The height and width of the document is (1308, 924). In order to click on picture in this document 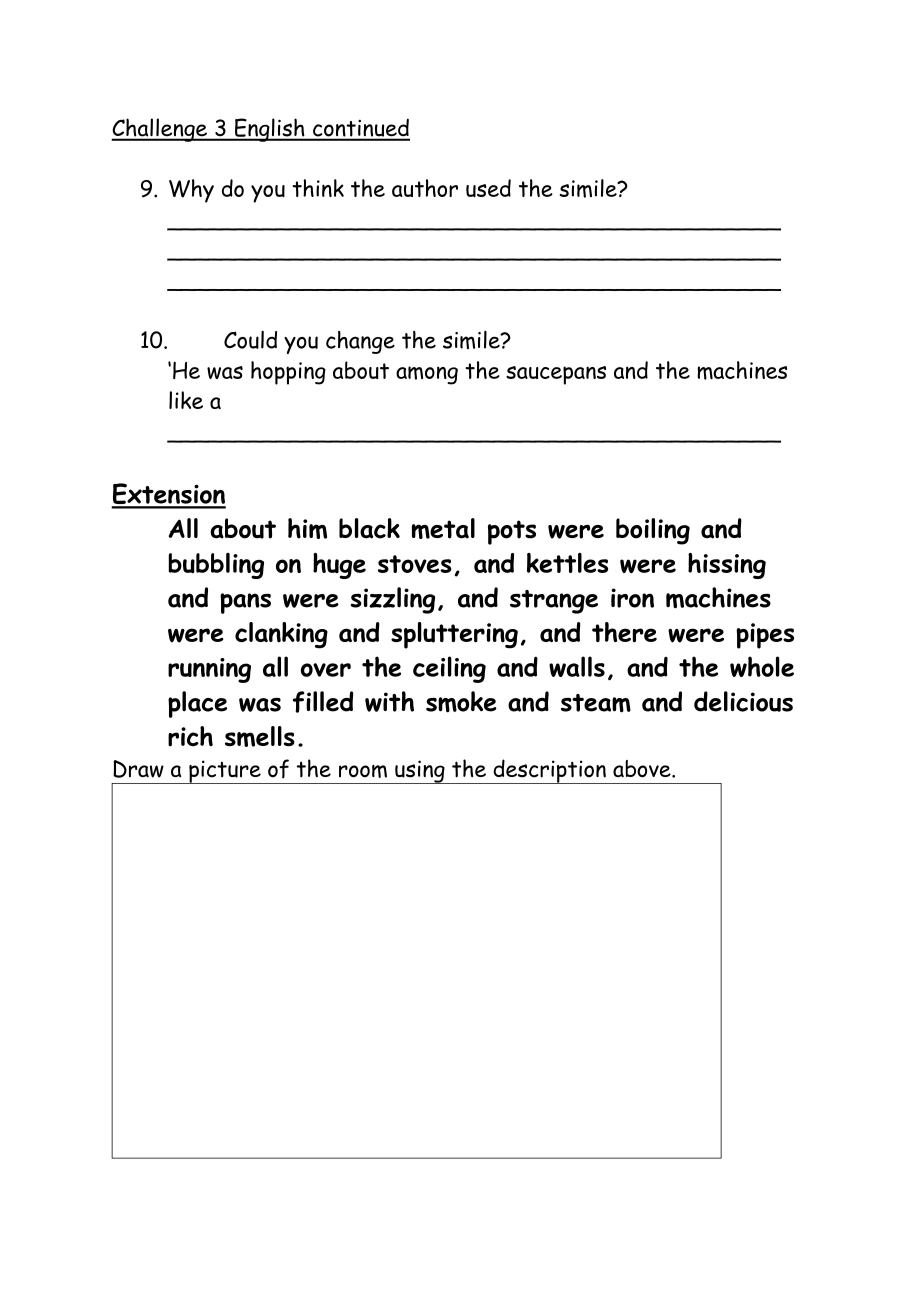, I will do `click(225, 772)`.
